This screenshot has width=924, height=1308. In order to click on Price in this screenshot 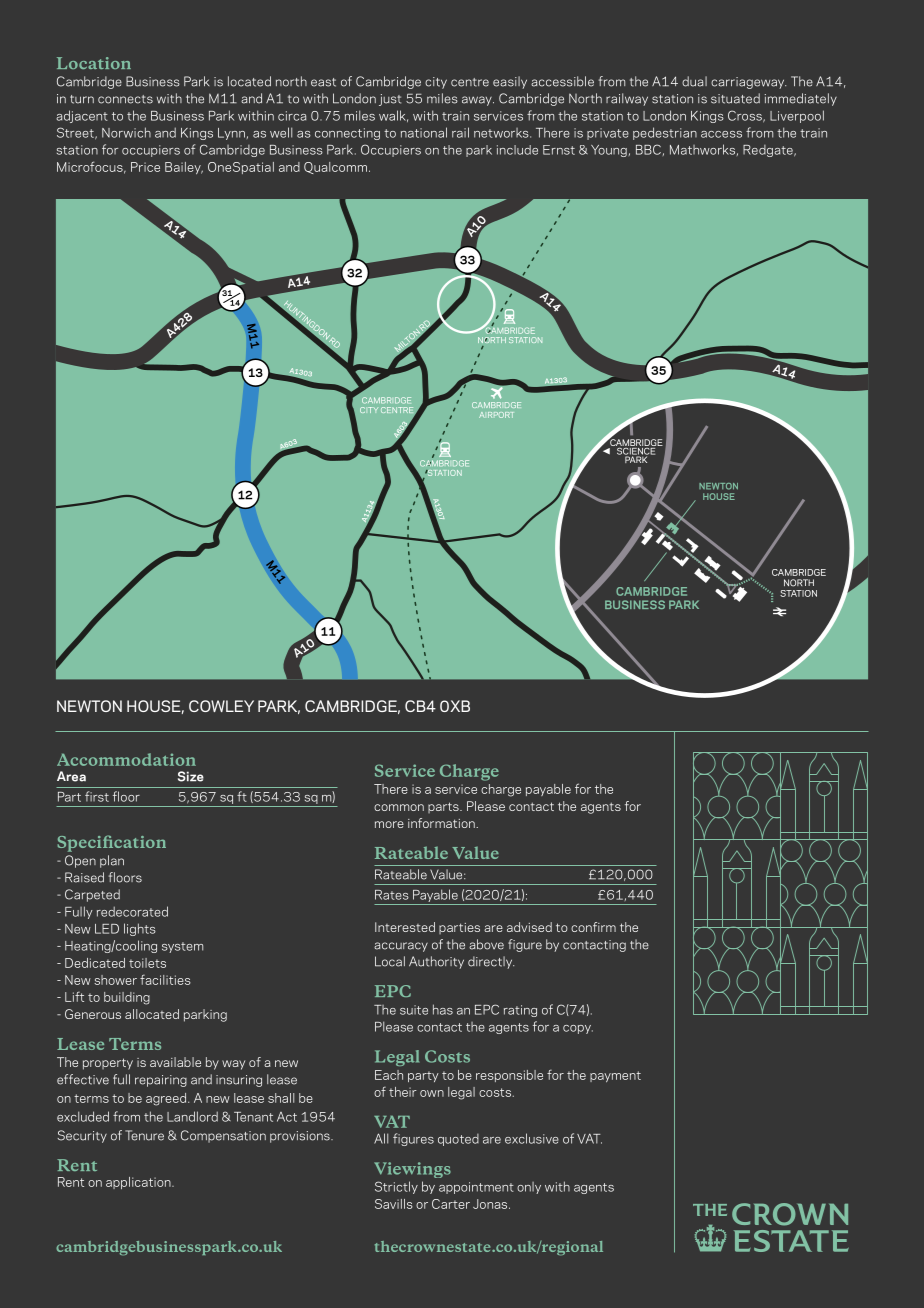, I will do `click(145, 167)`.
